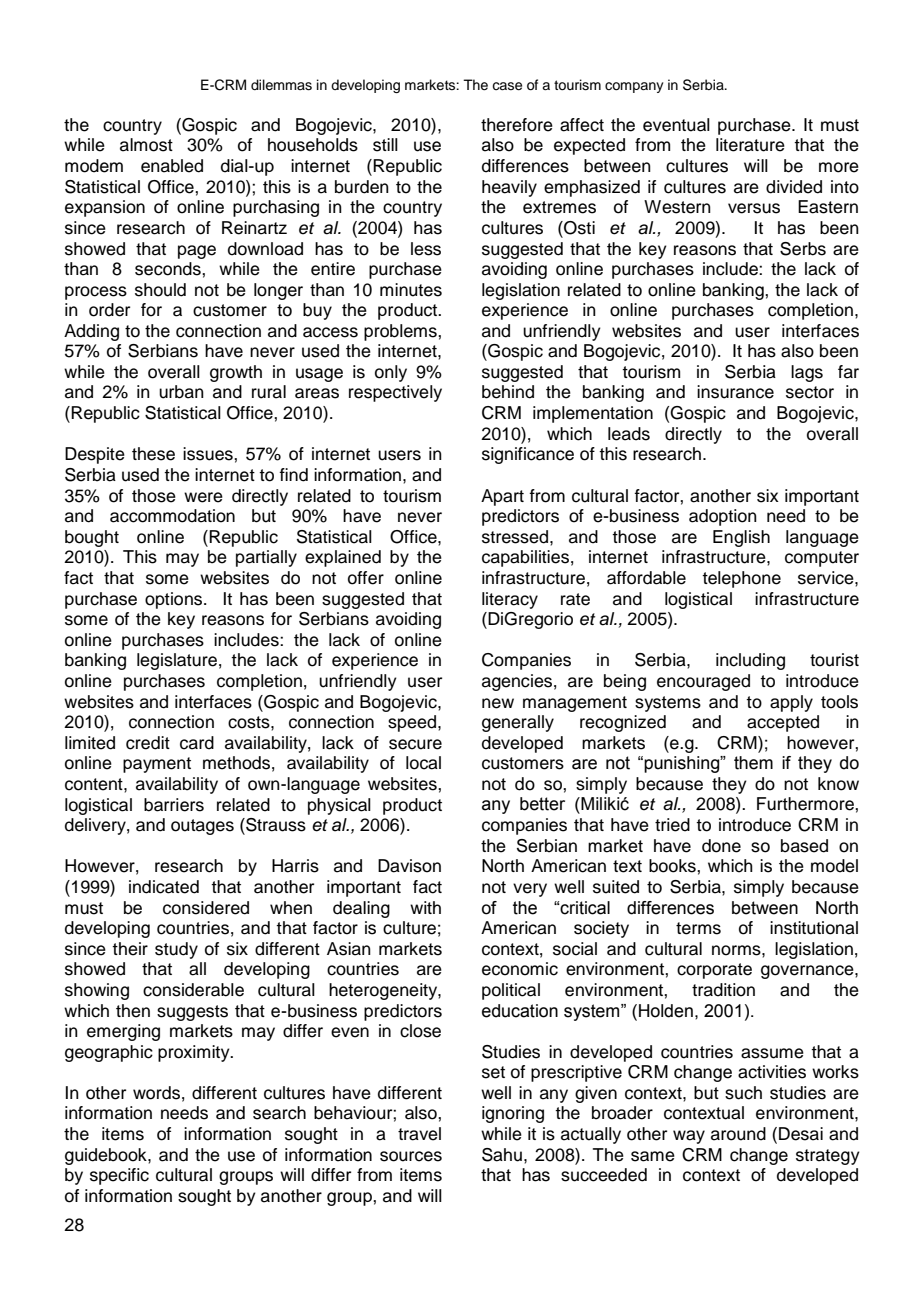 This page has width=924, height=1305. Describe the element at coordinates (425, 907) in the page. I see `with` at that location.
